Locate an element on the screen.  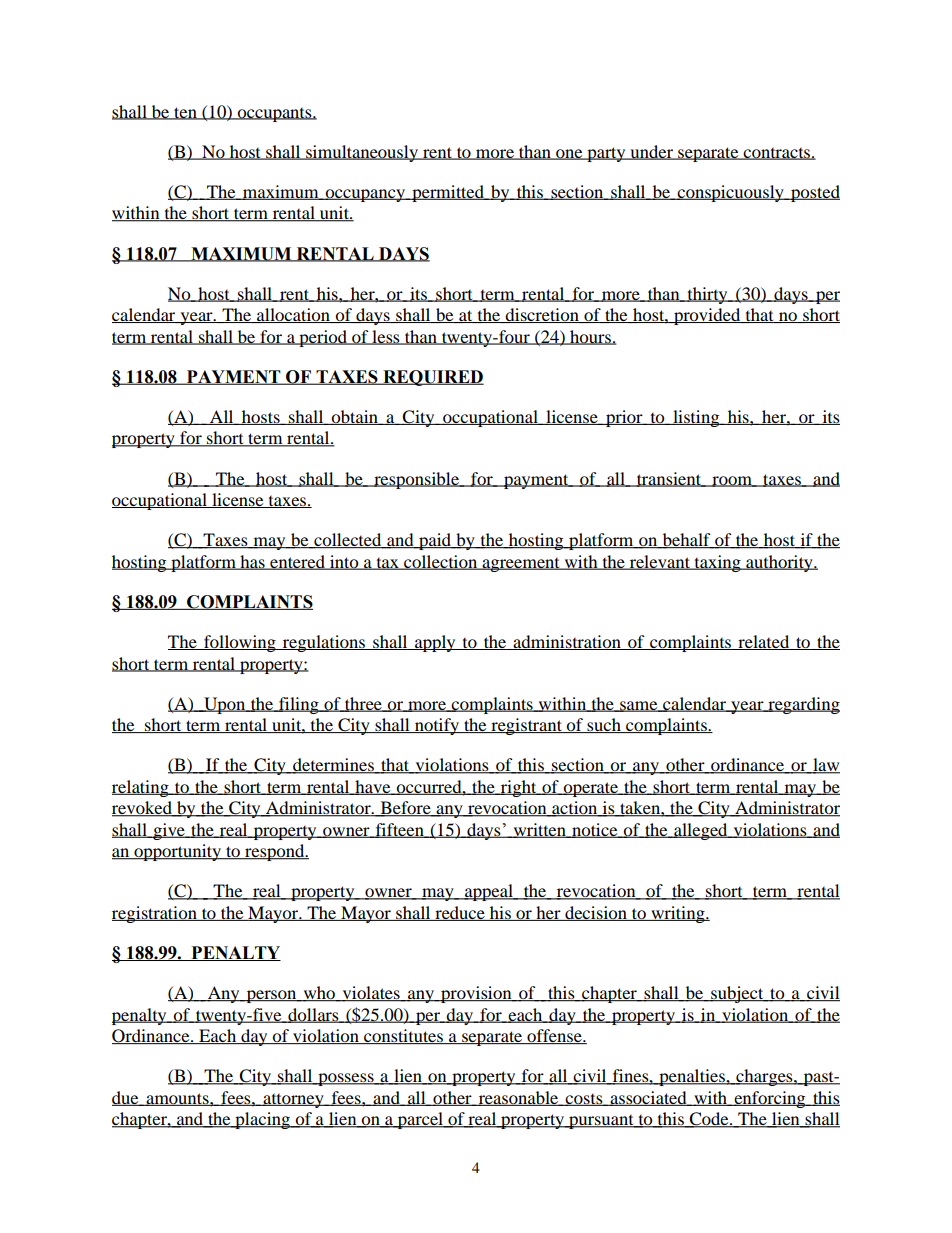
conspicuously is located at coordinates (730, 193).
